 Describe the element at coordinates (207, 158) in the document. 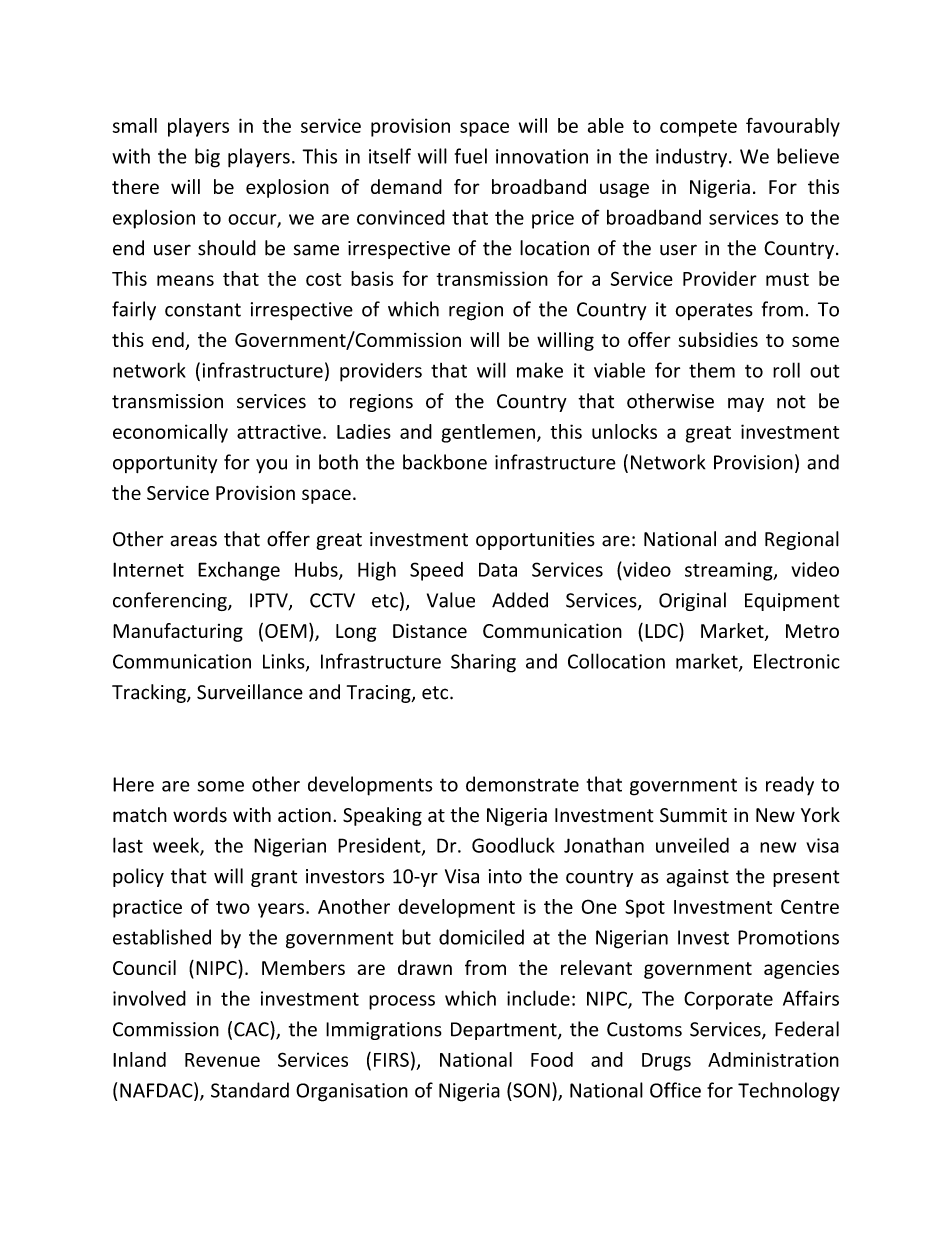

I see `big` at that location.
